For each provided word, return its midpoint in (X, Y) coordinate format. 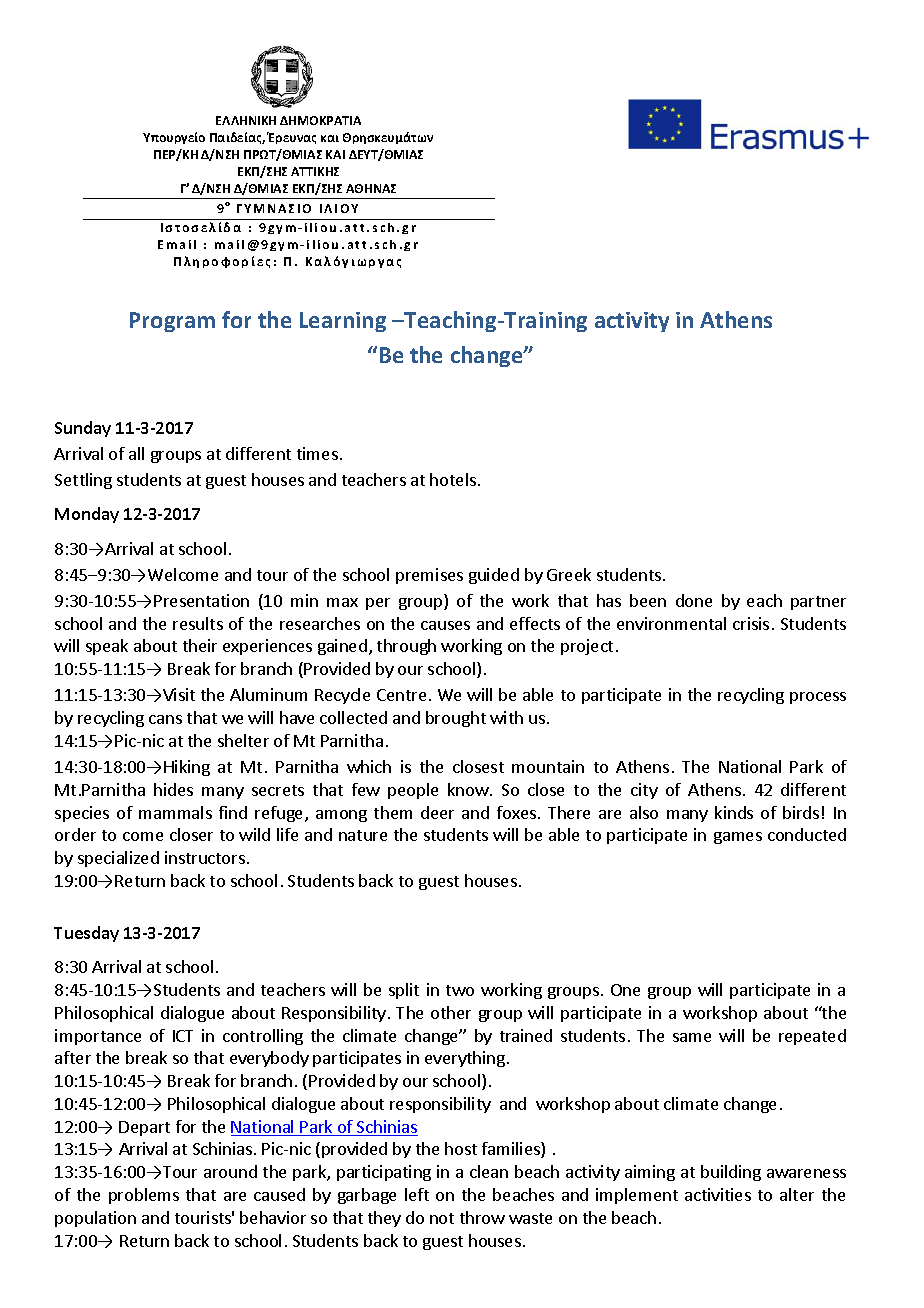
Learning (343, 322)
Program (172, 322)
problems (144, 1196)
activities (718, 1194)
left (417, 1194)
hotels (453, 479)
